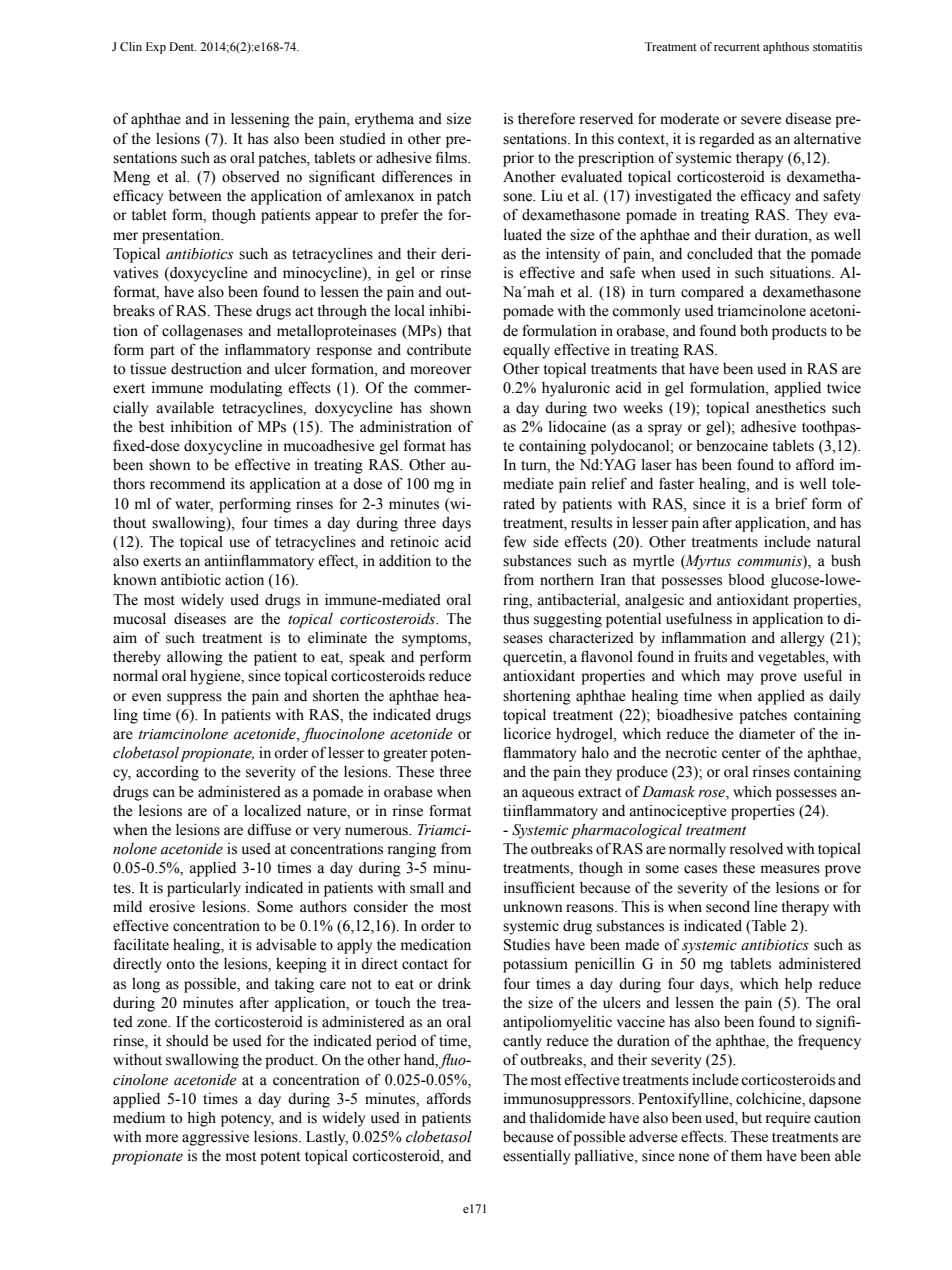  Describe the element at coordinates (527, 945) in the screenshot. I see `Studies` at that location.
